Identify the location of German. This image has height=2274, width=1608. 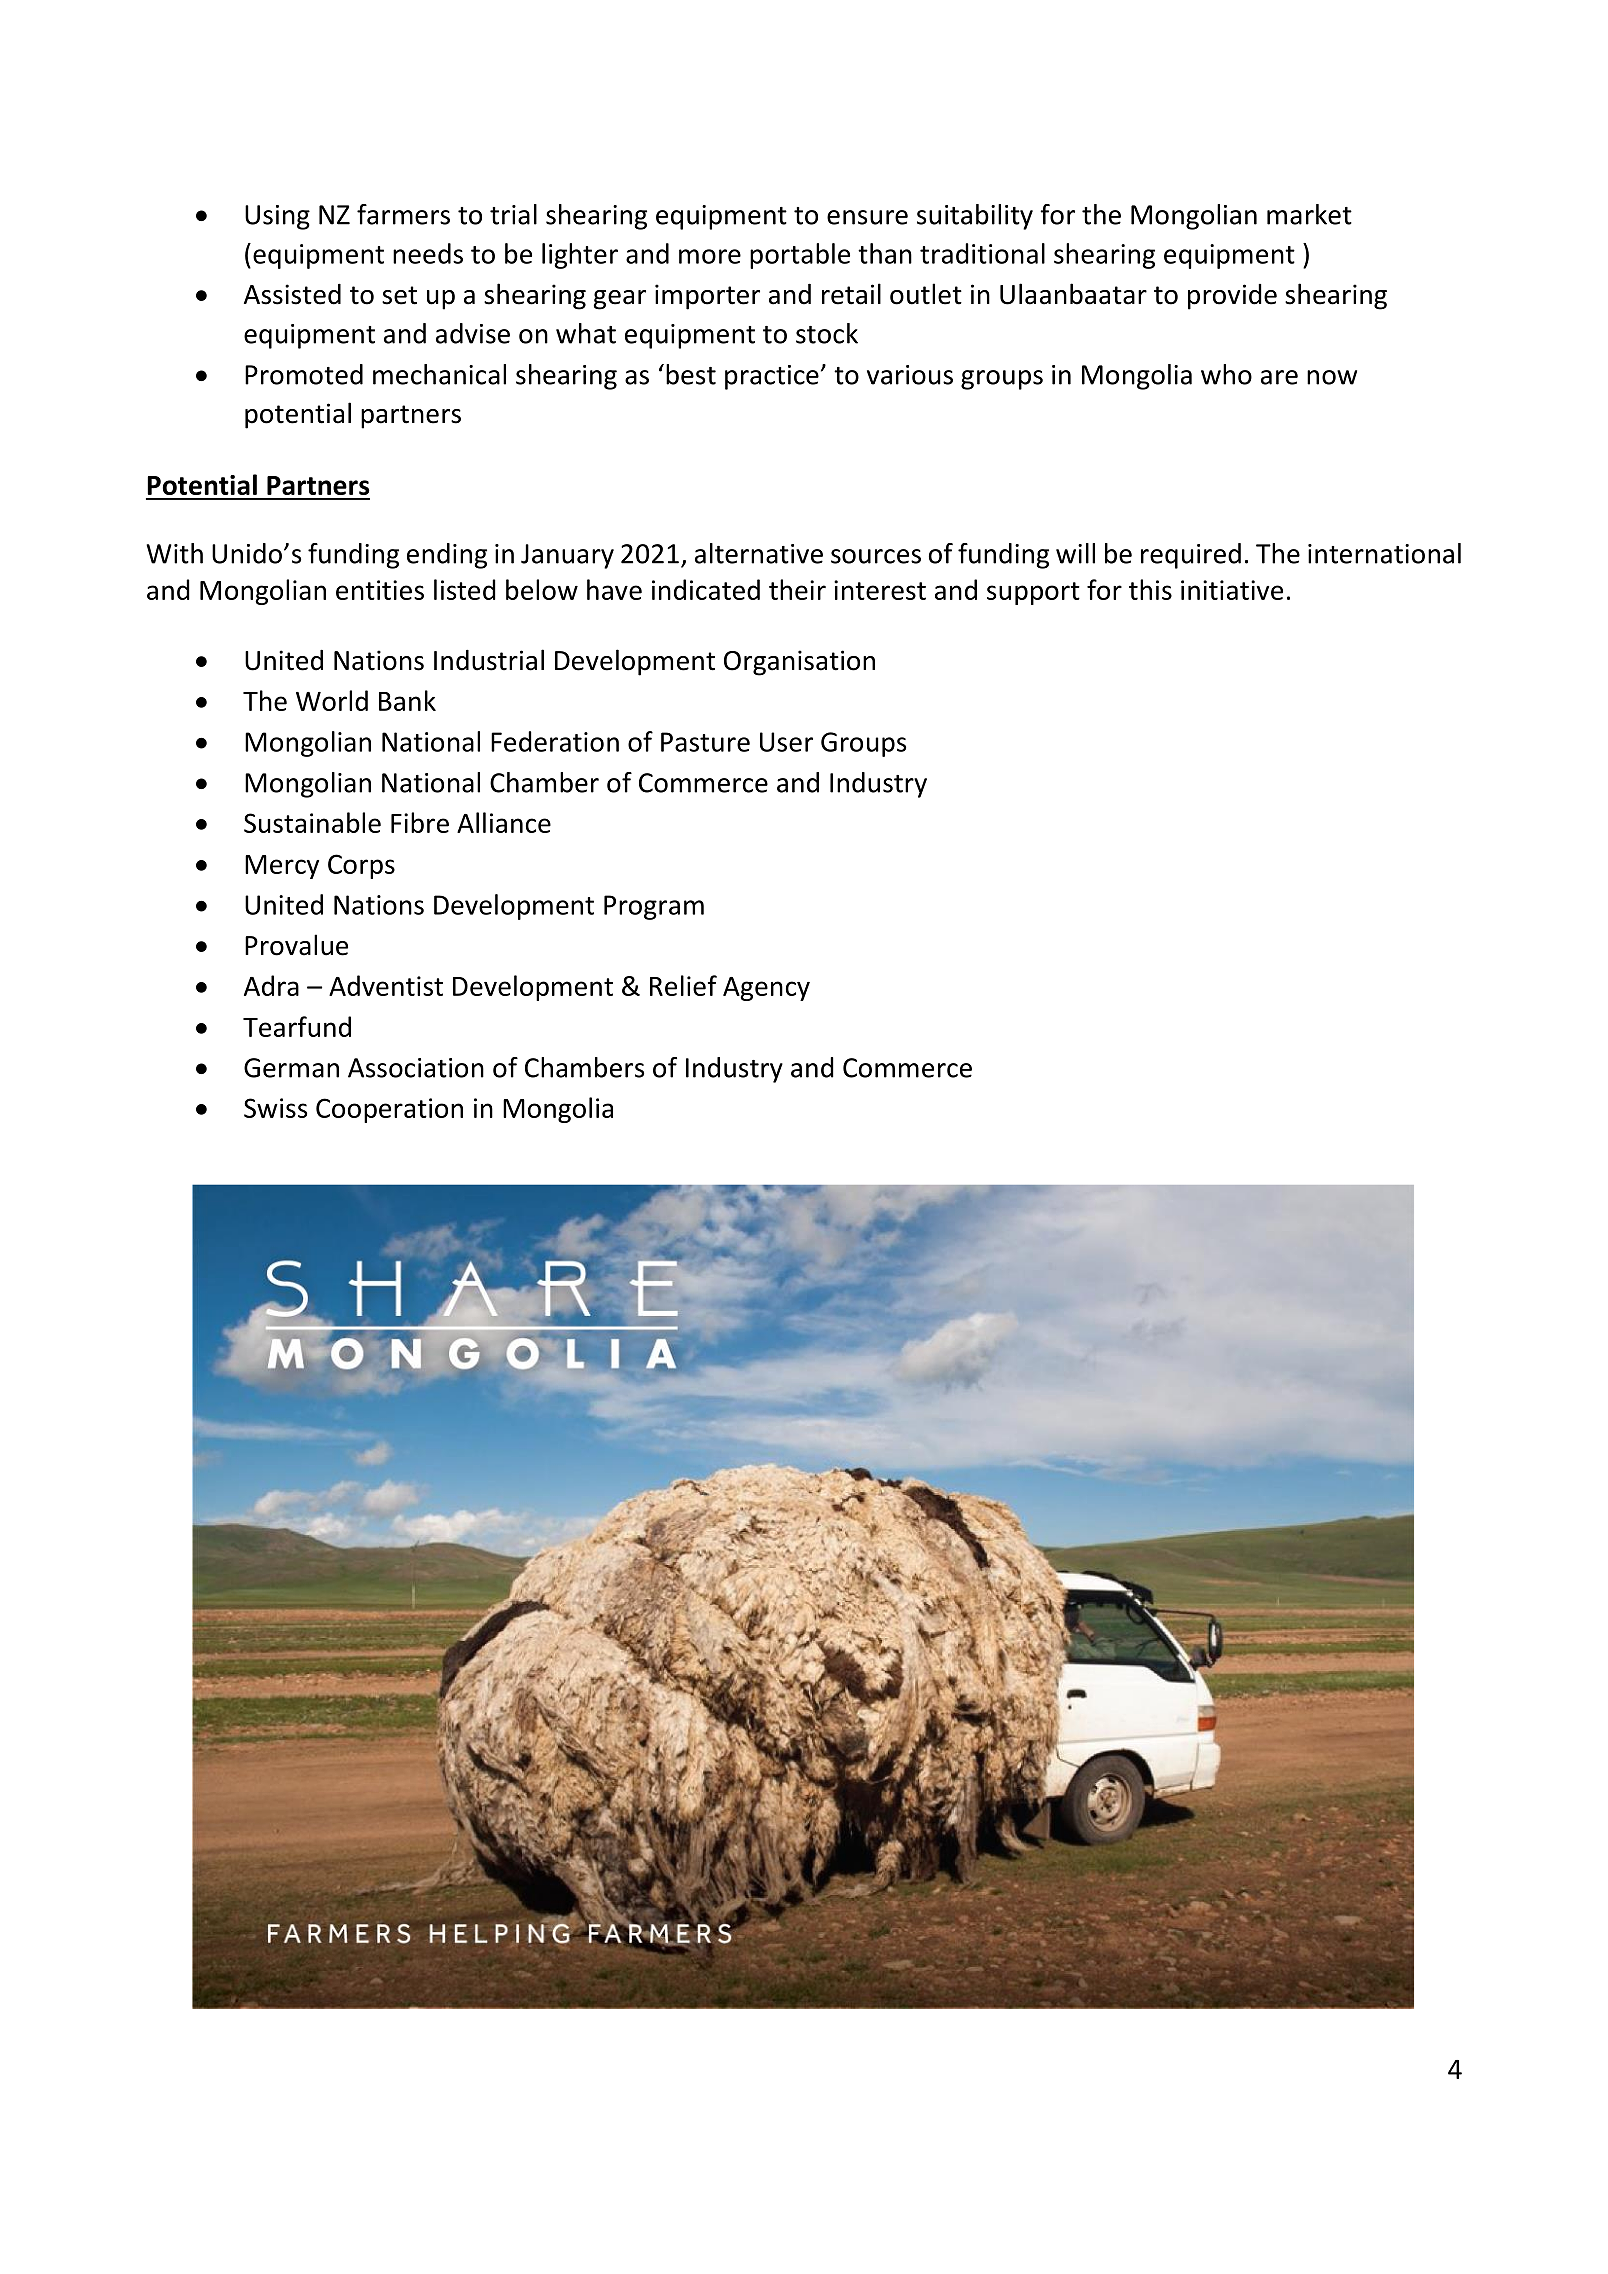
(291, 1068).
